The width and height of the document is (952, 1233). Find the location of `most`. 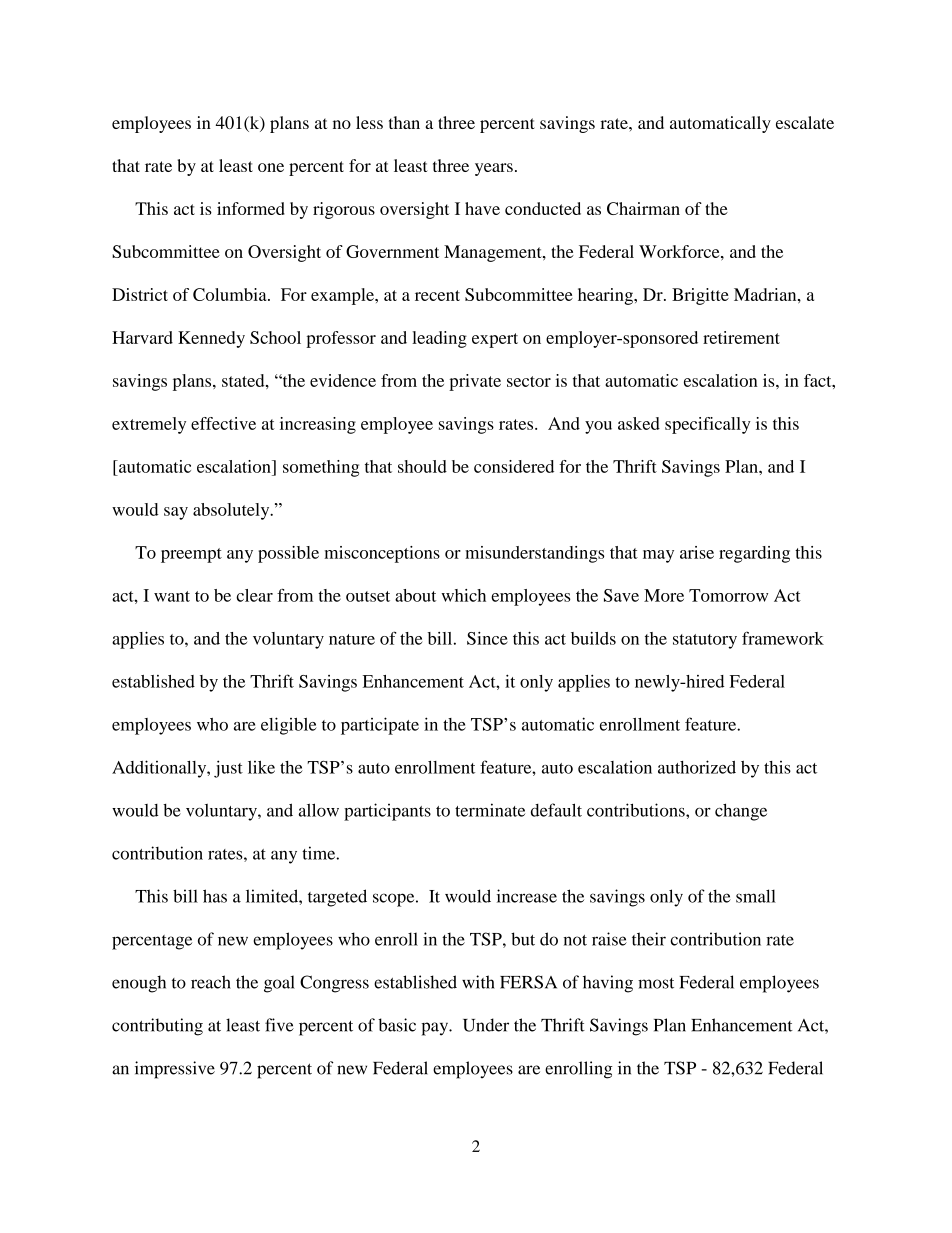

most is located at coordinates (656, 983).
